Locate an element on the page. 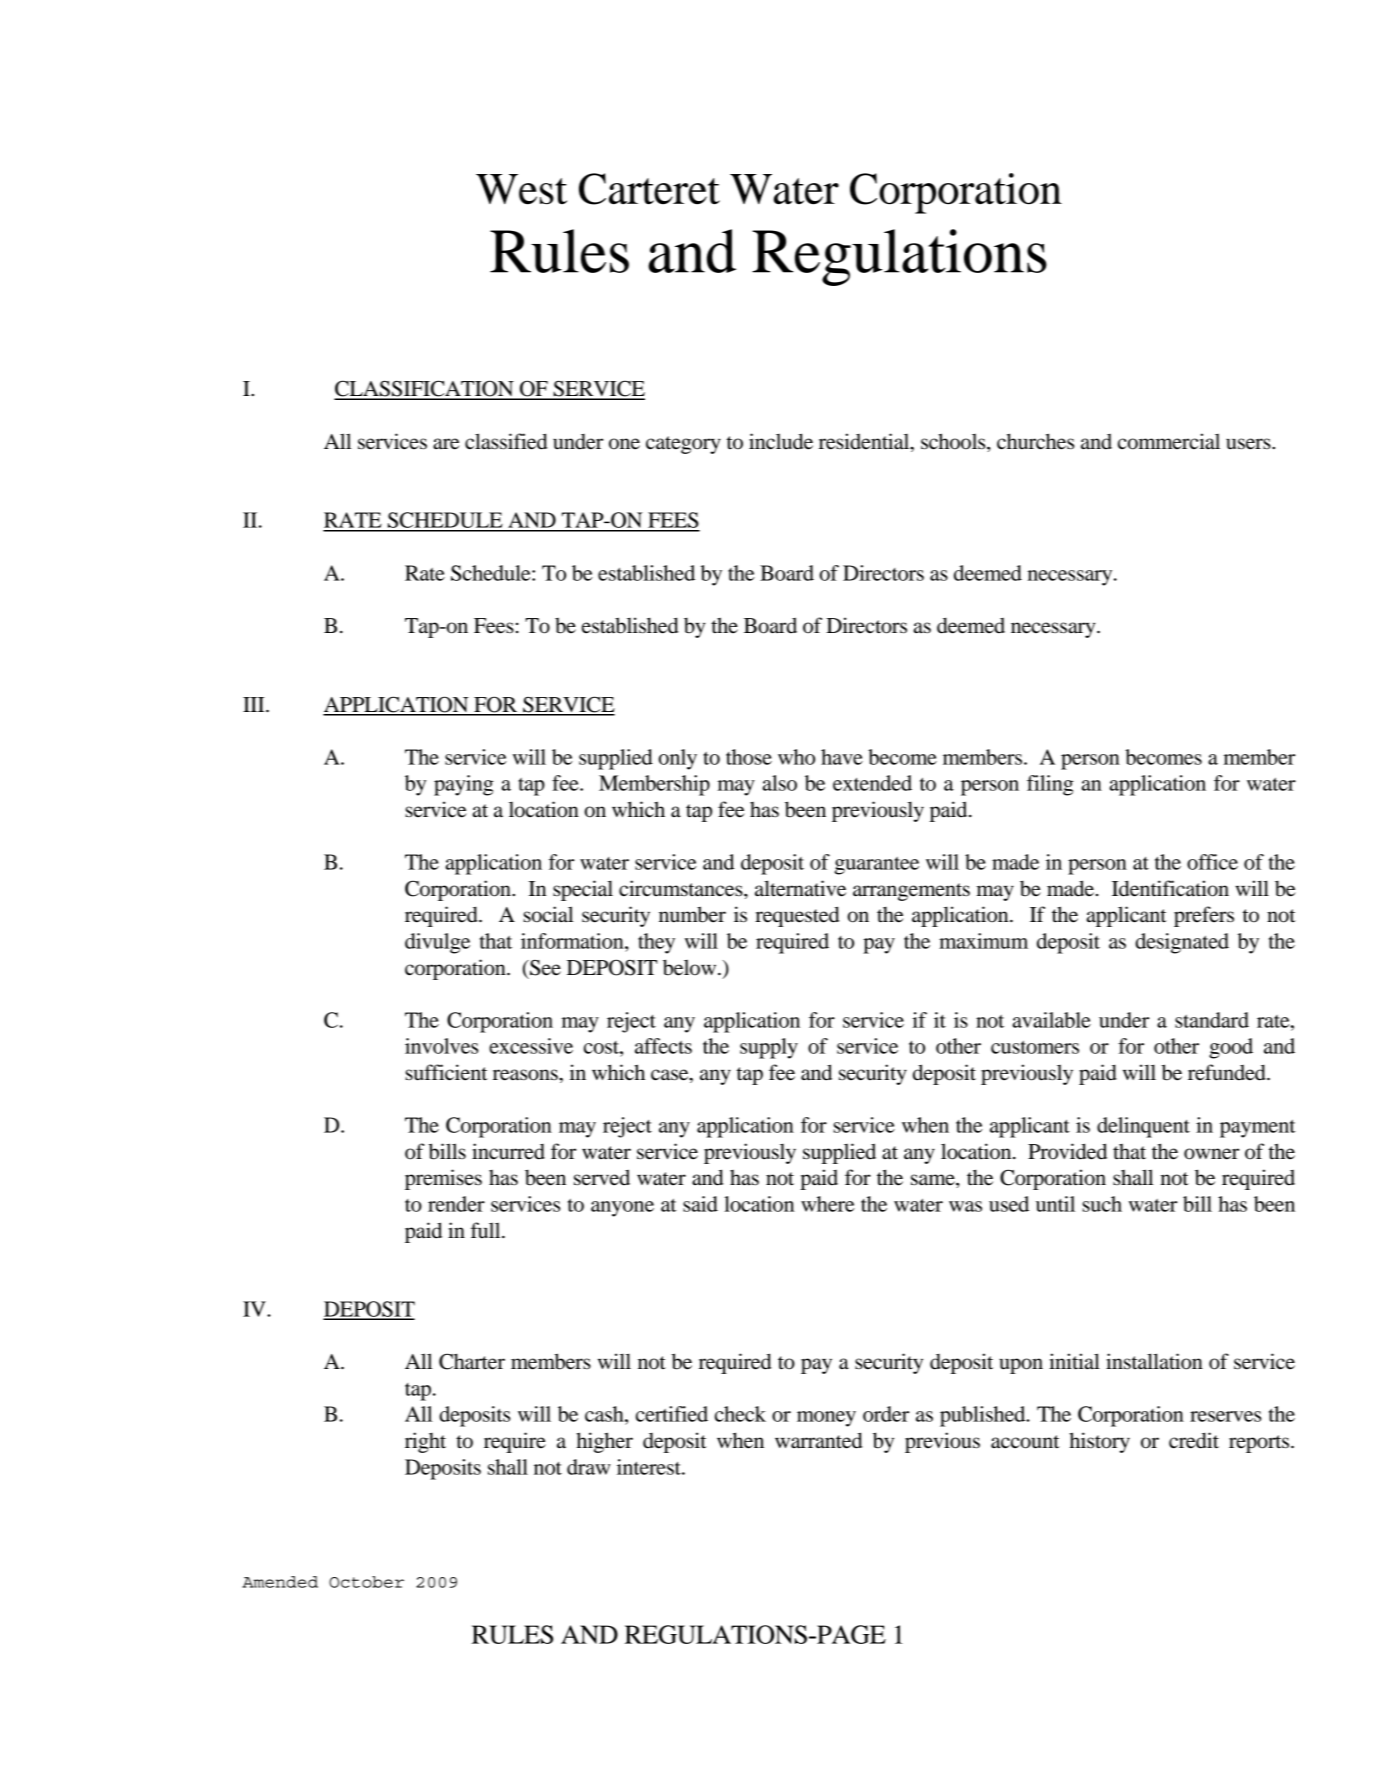 The width and height of the page is (1376, 1780). commercial is located at coordinates (1169, 441).
